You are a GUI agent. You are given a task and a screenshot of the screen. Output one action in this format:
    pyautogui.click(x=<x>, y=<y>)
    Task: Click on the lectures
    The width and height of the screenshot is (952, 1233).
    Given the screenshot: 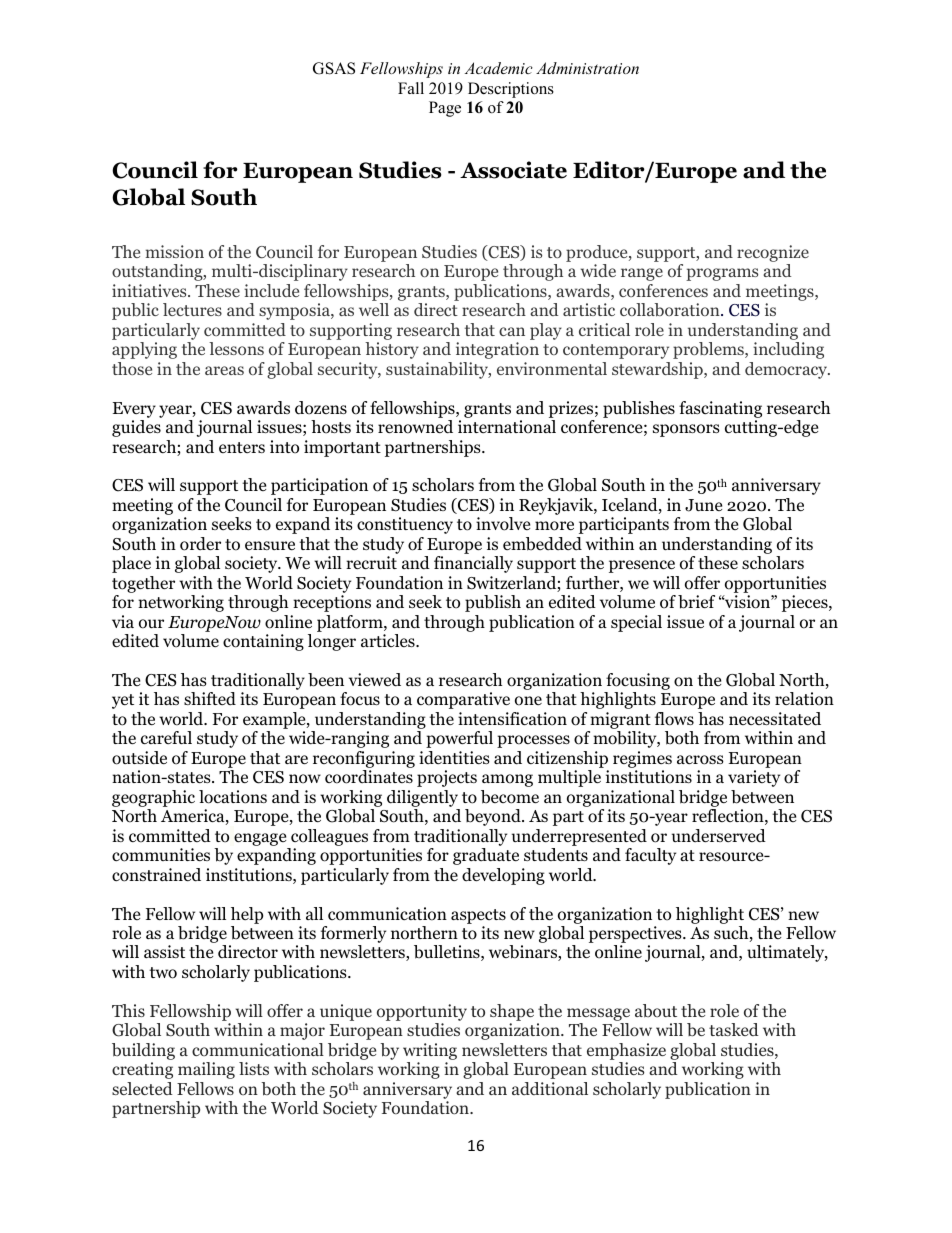 What is the action you would take?
    pyautogui.click(x=192, y=309)
